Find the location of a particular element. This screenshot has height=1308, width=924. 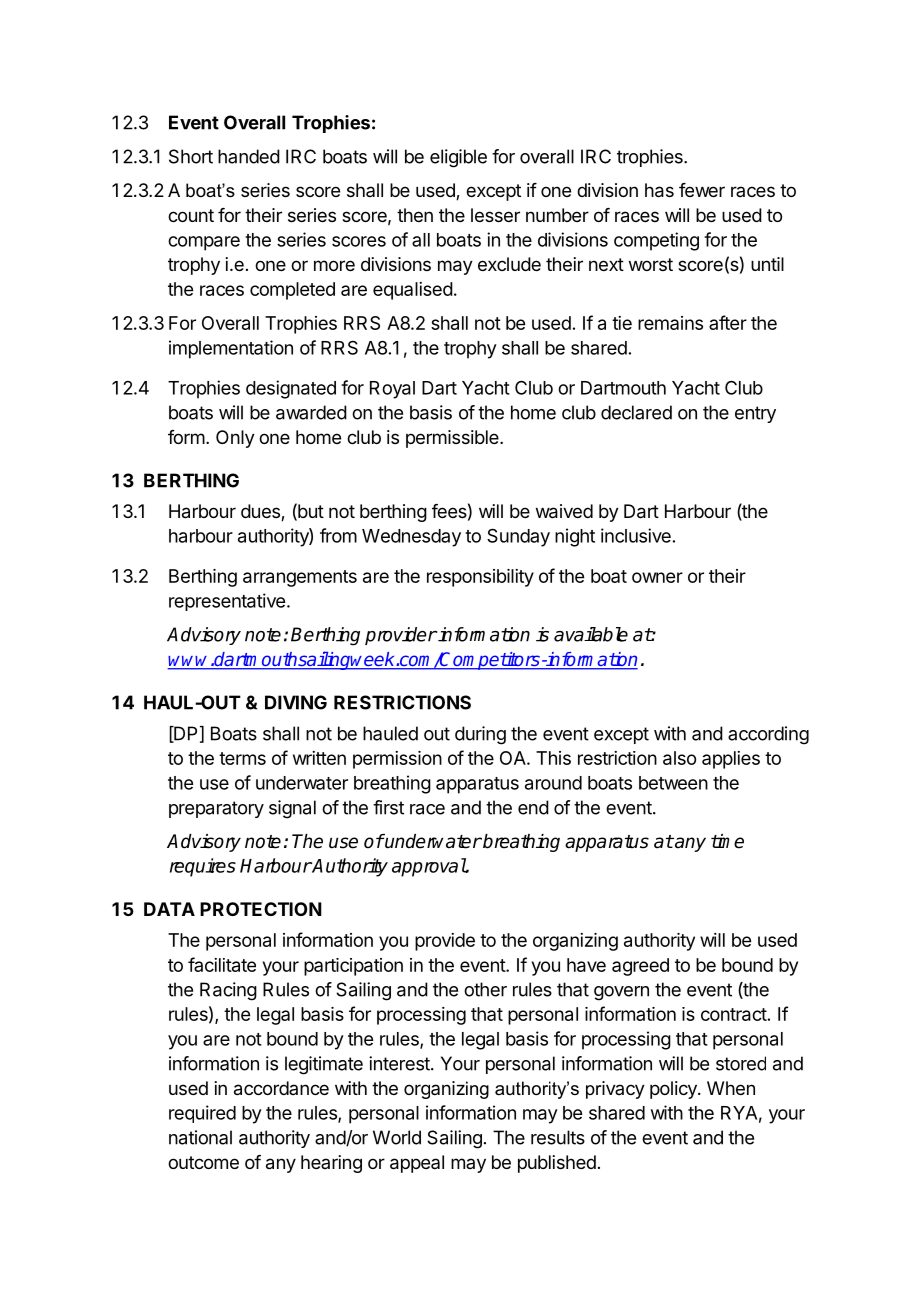

fewer is located at coordinates (702, 190).
